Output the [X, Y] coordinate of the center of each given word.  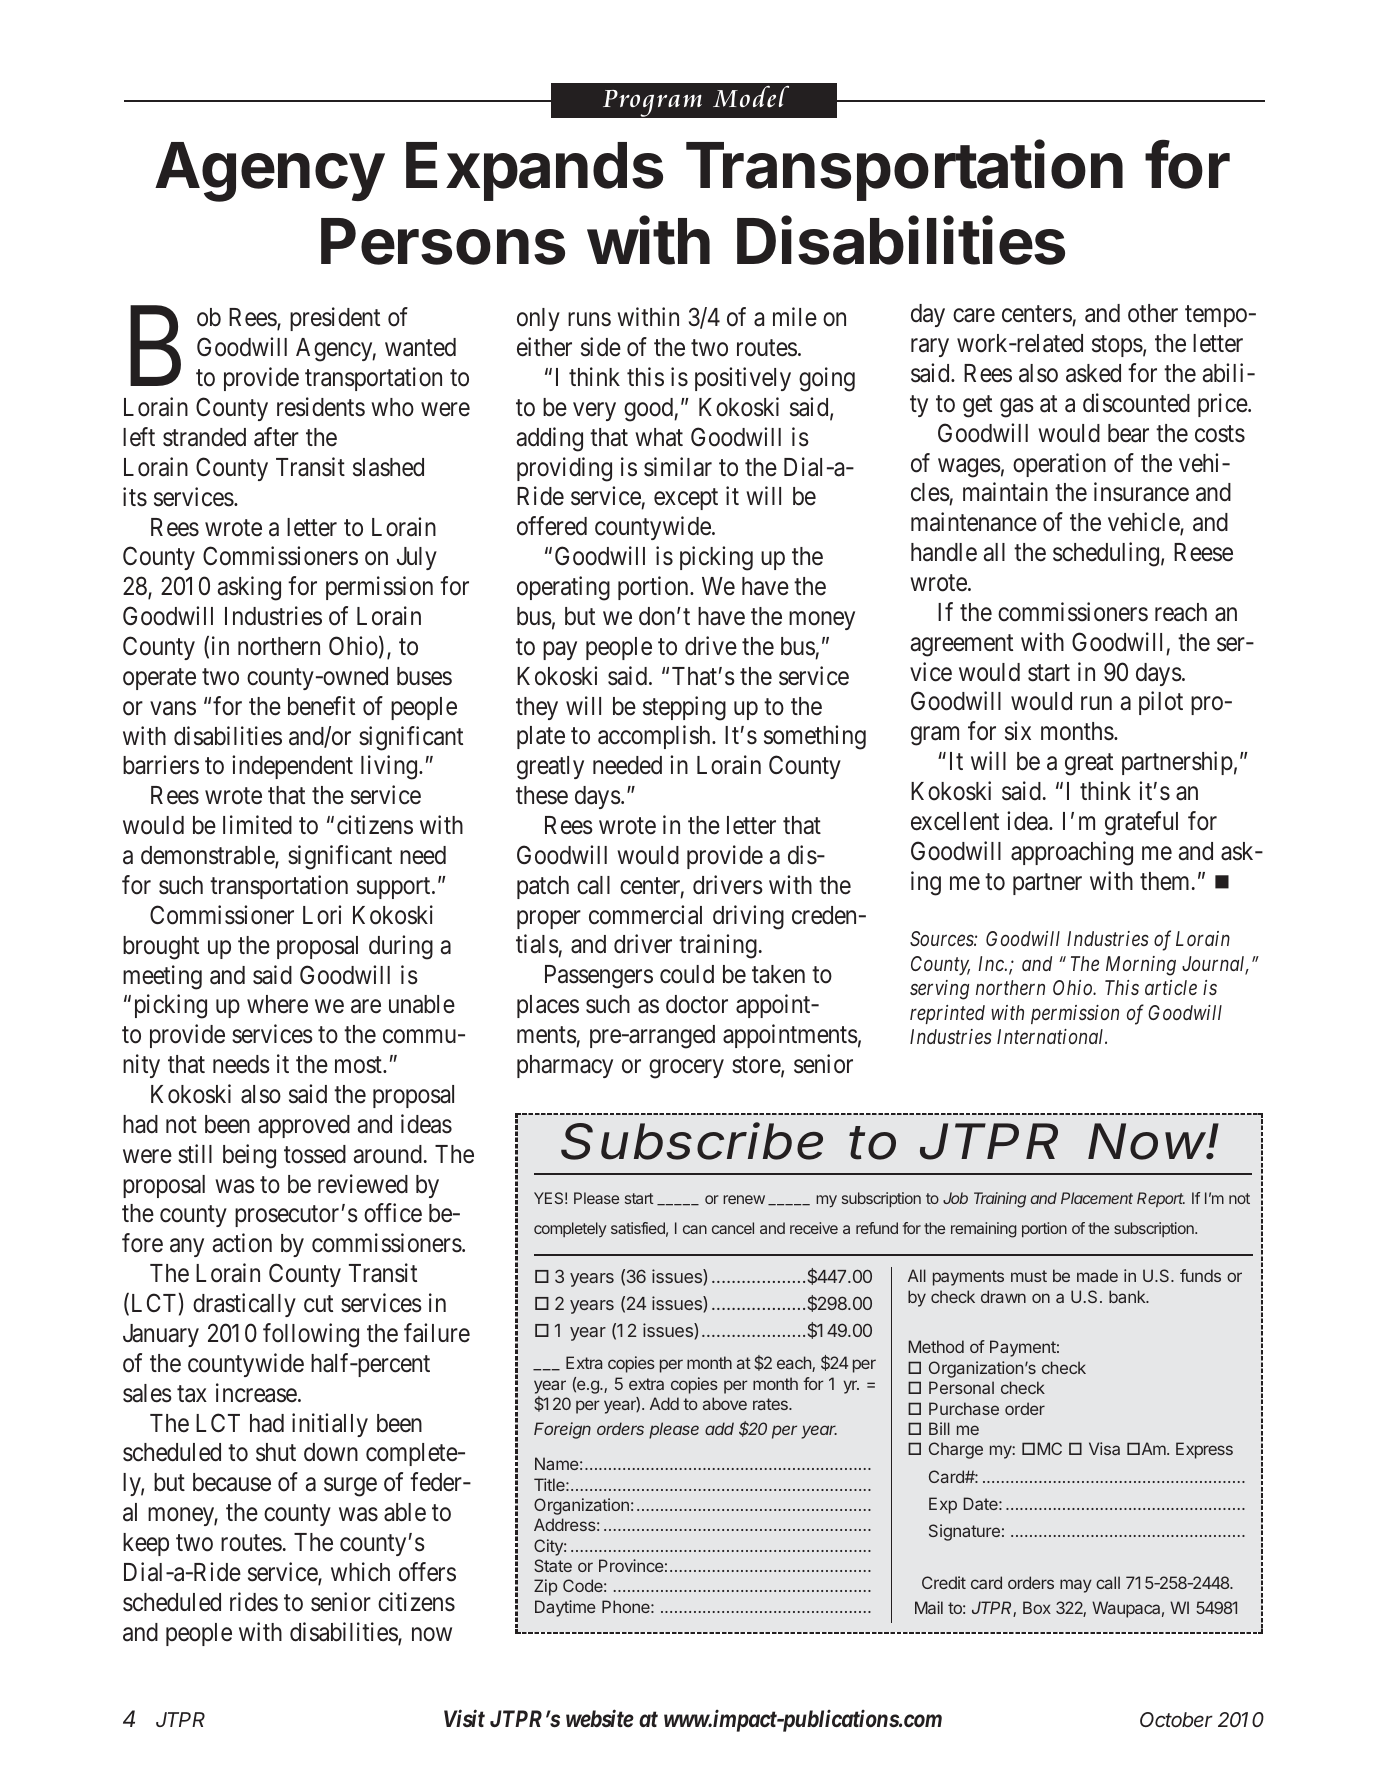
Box [1037, 1607]
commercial [645, 915]
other [1153, 313]
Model [751, 96]
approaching [1072, 853]
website [600, 1718]
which [360, 1572]
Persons [443, 241]
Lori [322, 915]
